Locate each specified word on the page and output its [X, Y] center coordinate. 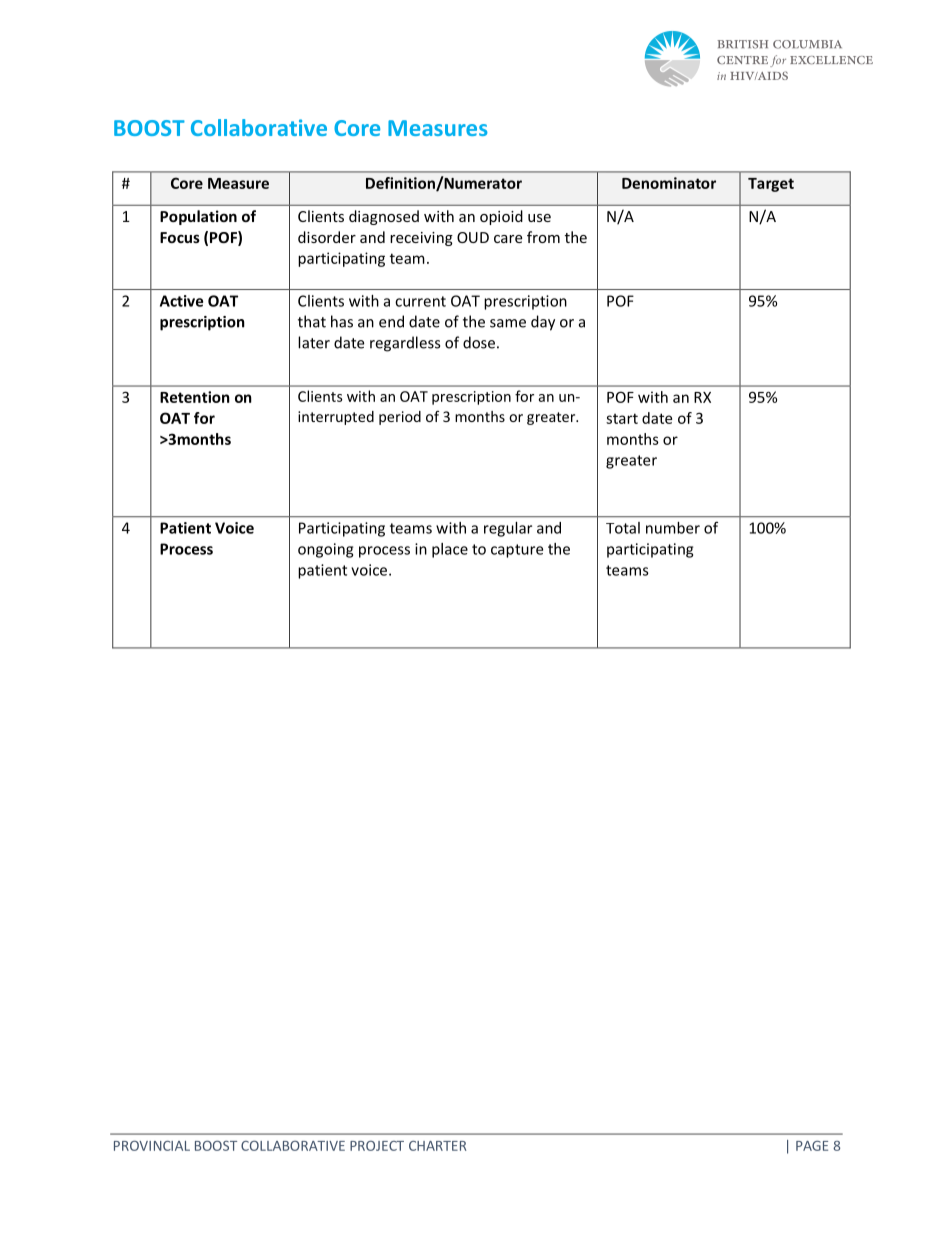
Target [771, 185]
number [673, 528]
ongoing [325, 550]
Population [198, 217]
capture [517, 551]
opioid [501, 217]
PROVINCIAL [152, 1145]
